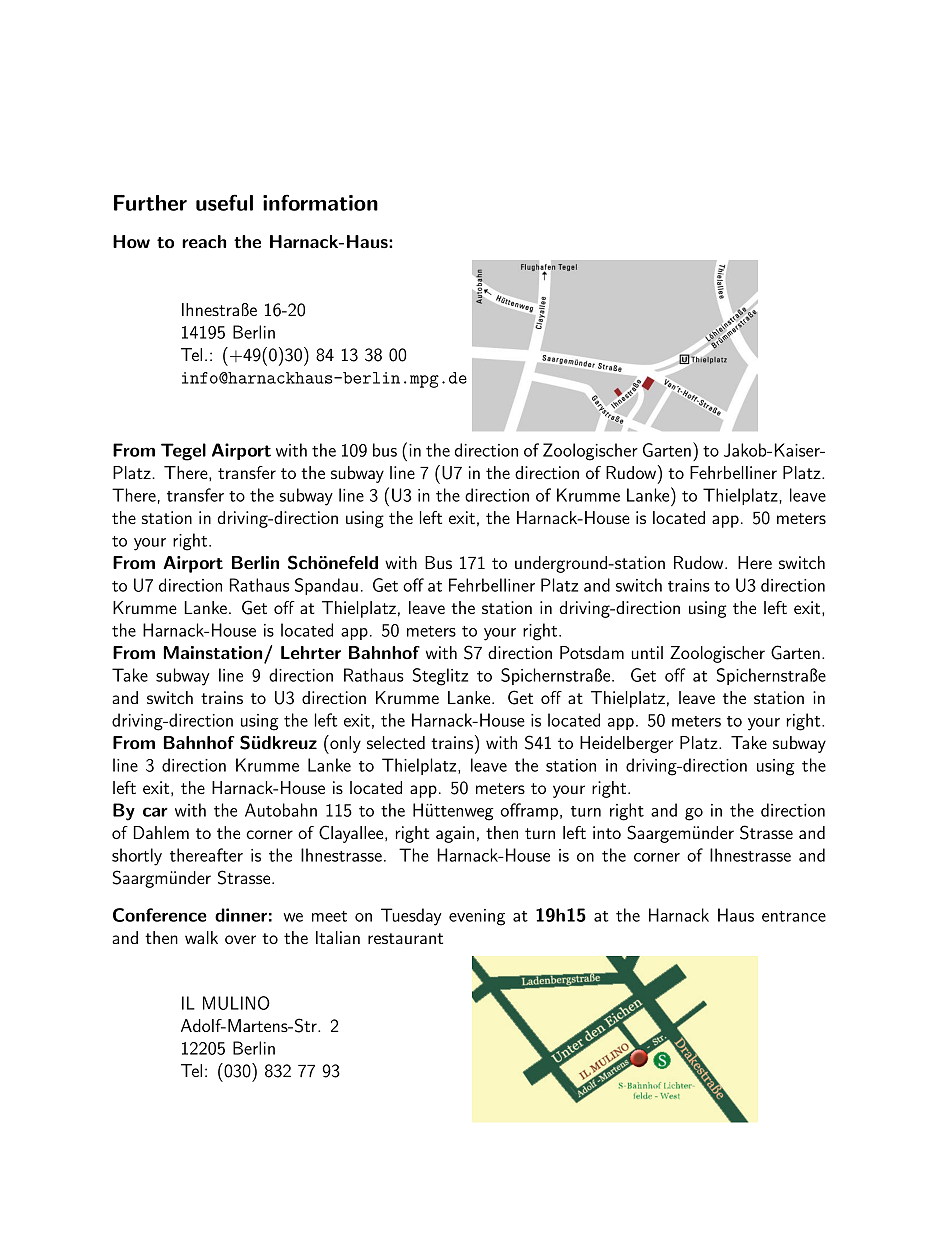  Describe the element at coordinates (794, 916) in the screenshot. I see `entrance` at that location.
